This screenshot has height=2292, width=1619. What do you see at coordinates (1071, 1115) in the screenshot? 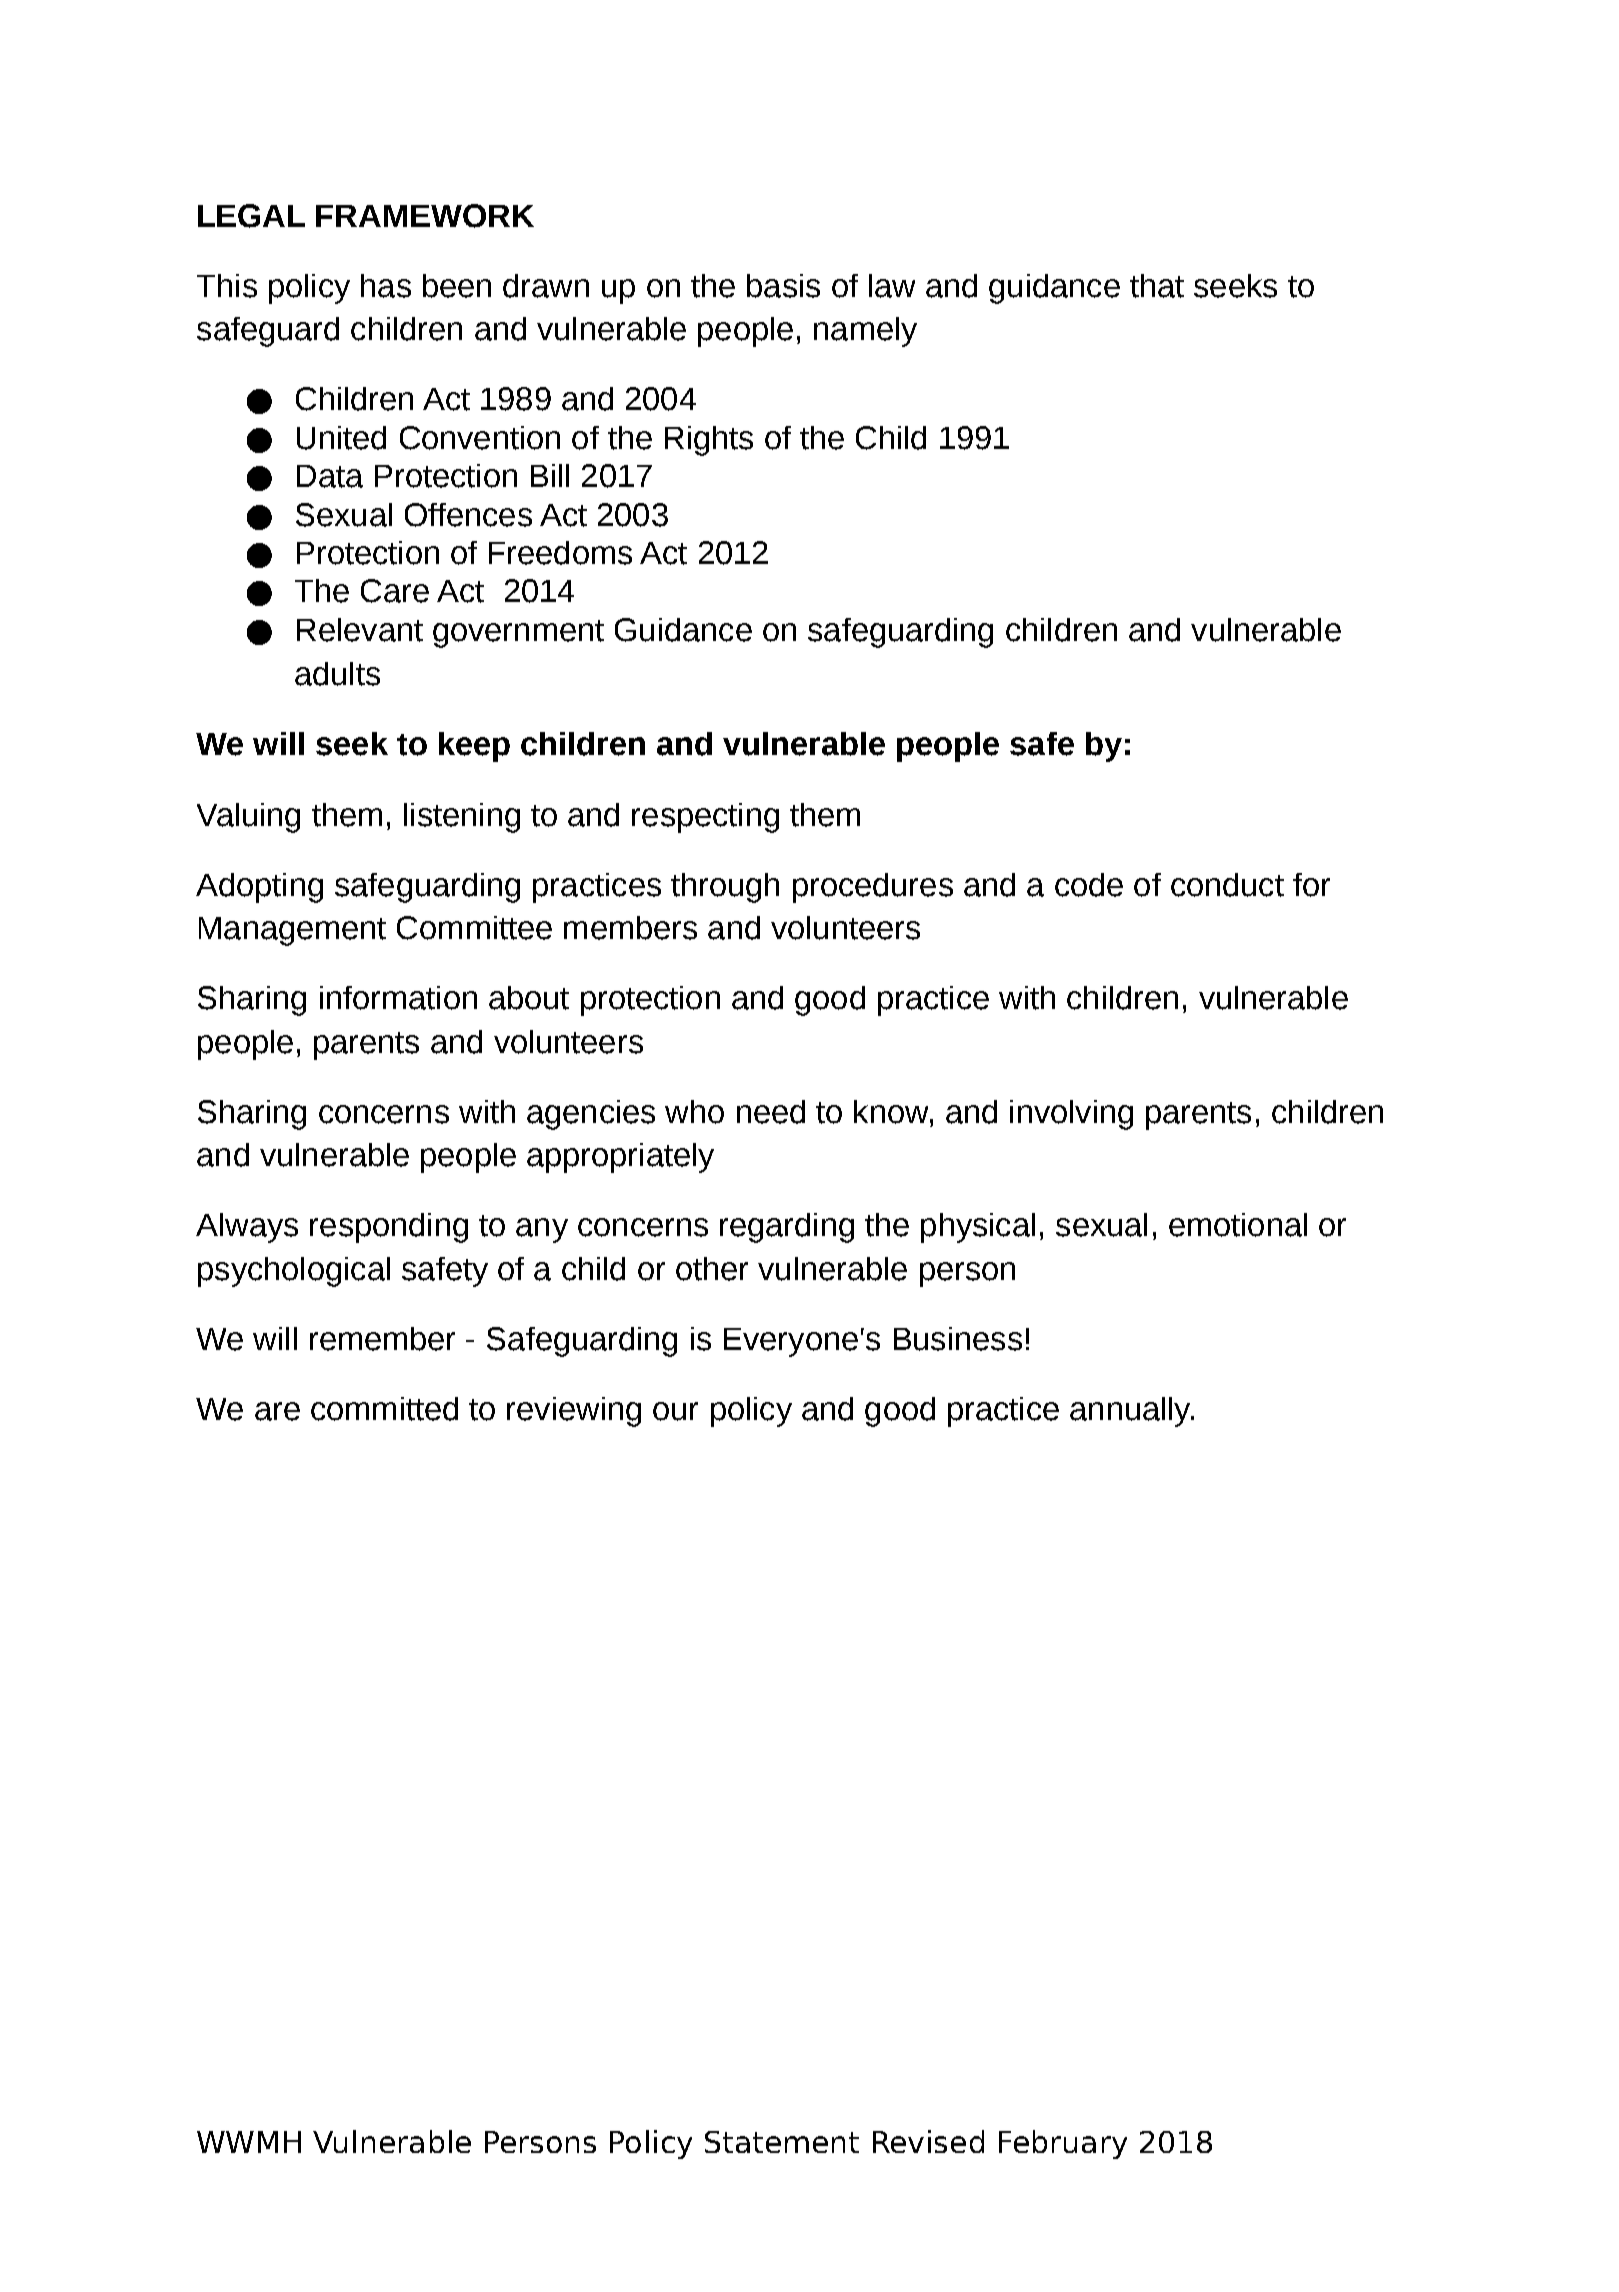
I see `involving` at bounding box center [1071, 1115].
